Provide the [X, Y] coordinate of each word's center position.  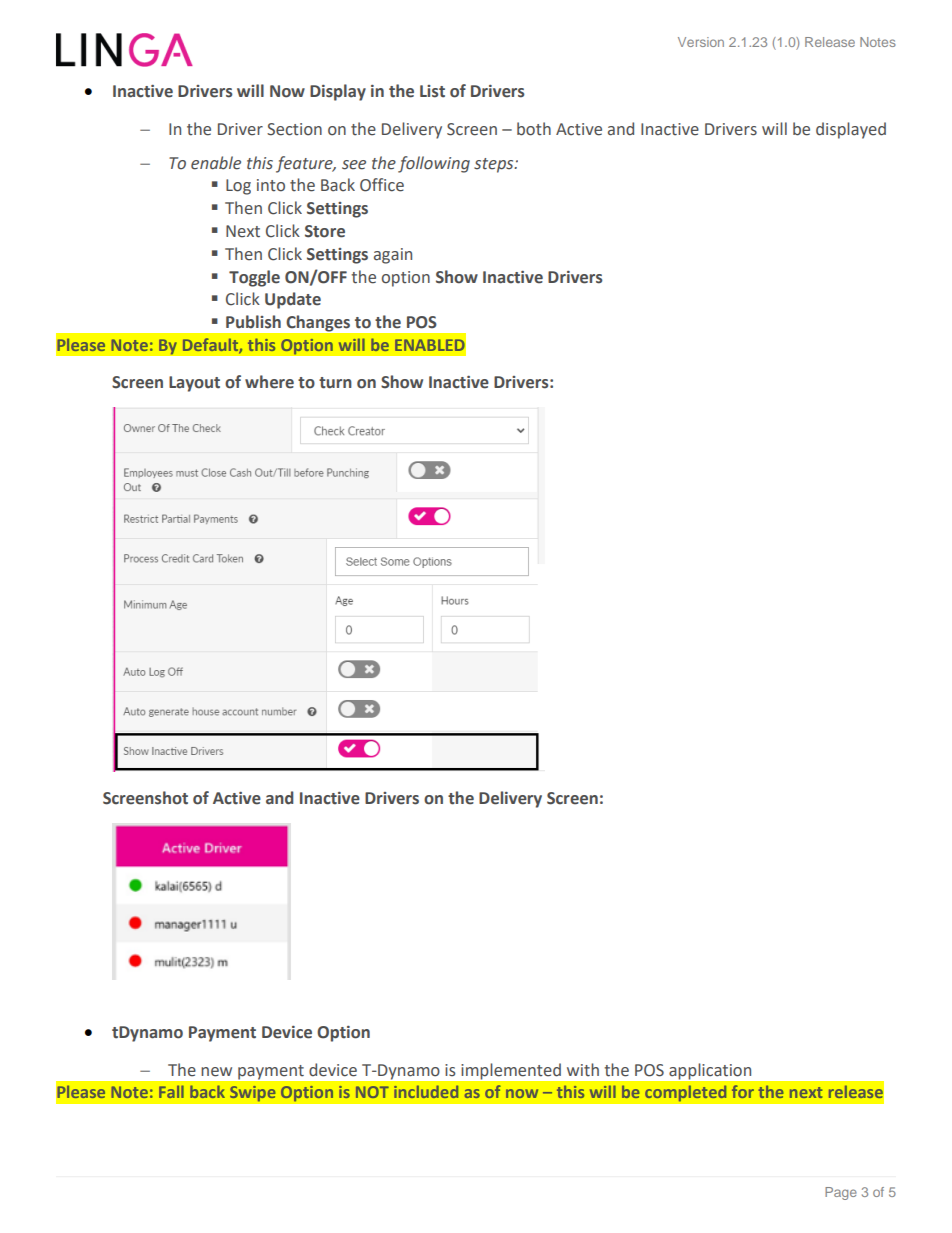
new [216, 1072]
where [269, 382]
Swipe [253, 1093]
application [710, 1071]
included [426, 1091]
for [743, 1091]
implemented [511, 1071]
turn [335, 383]
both [534, 129]
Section [294, 129]
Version [701, 42]
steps [495, 165]
